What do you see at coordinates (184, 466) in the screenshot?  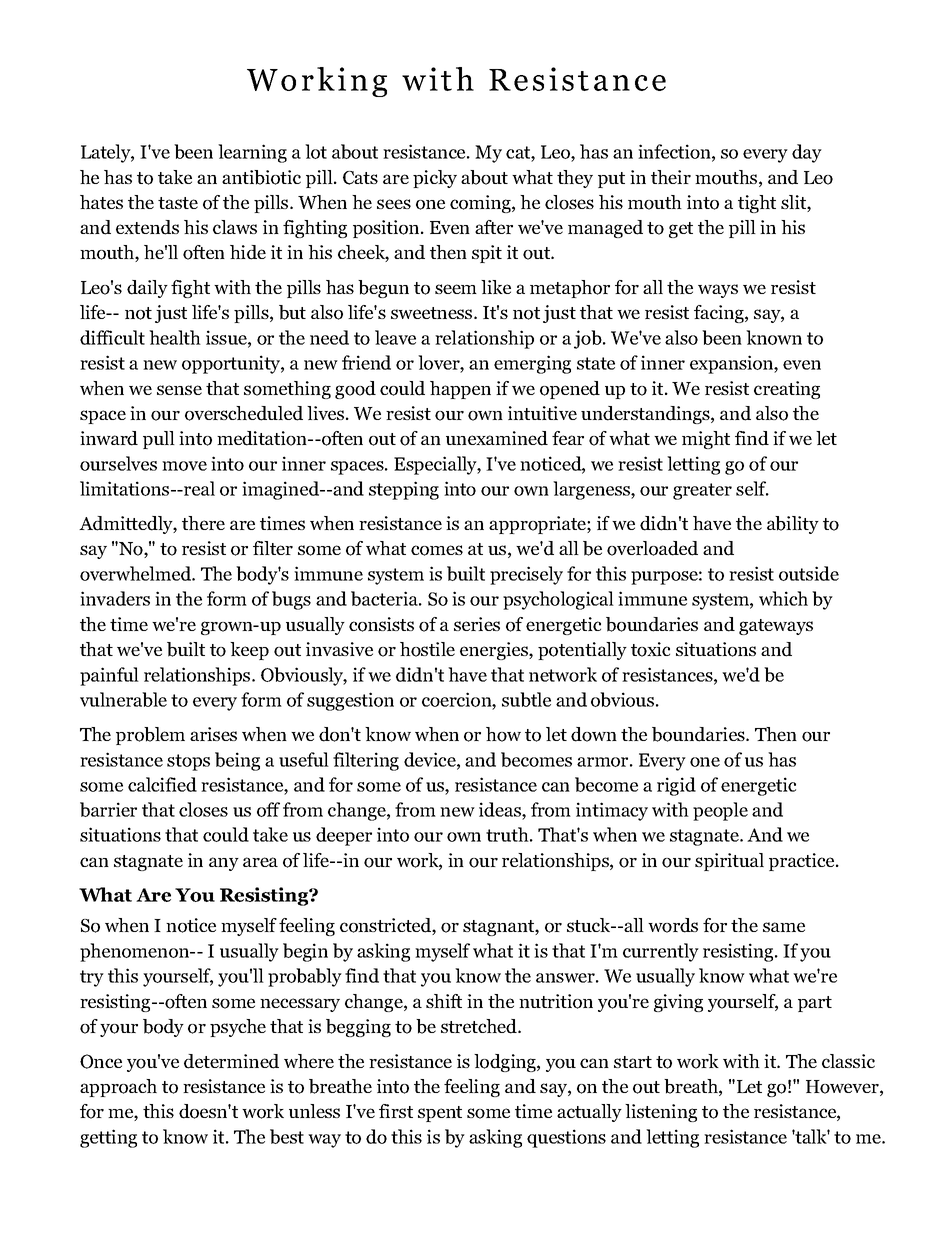 I see `move` at bounding box center [184, 466].
